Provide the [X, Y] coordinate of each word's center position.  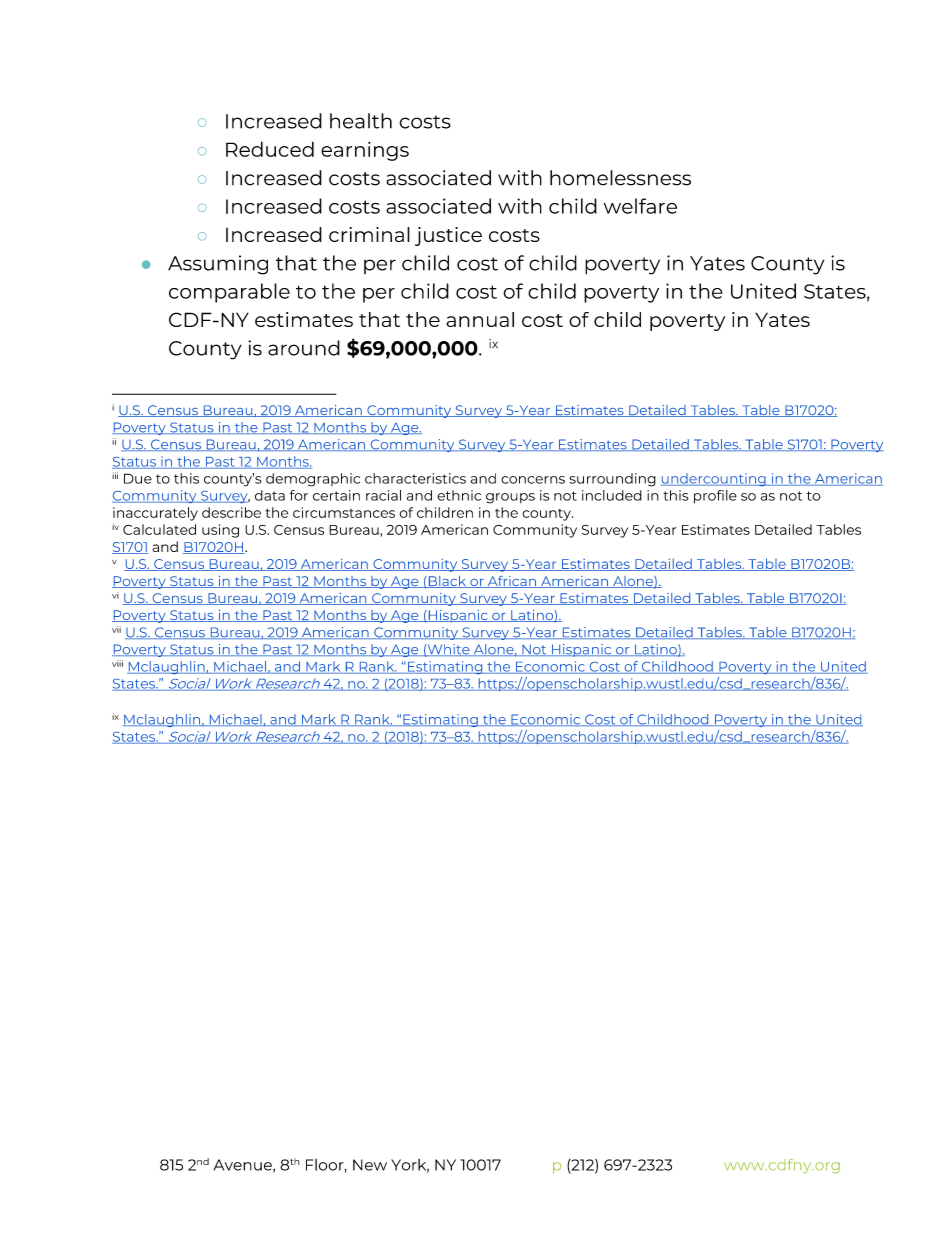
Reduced [270, 149]
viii [117, 663]
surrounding [612, 480]
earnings [365, 151]
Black [447, 582]
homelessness [620, 178]
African [511, 582]
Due [138, 478]
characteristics [415, 478]
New [370, 1165]
